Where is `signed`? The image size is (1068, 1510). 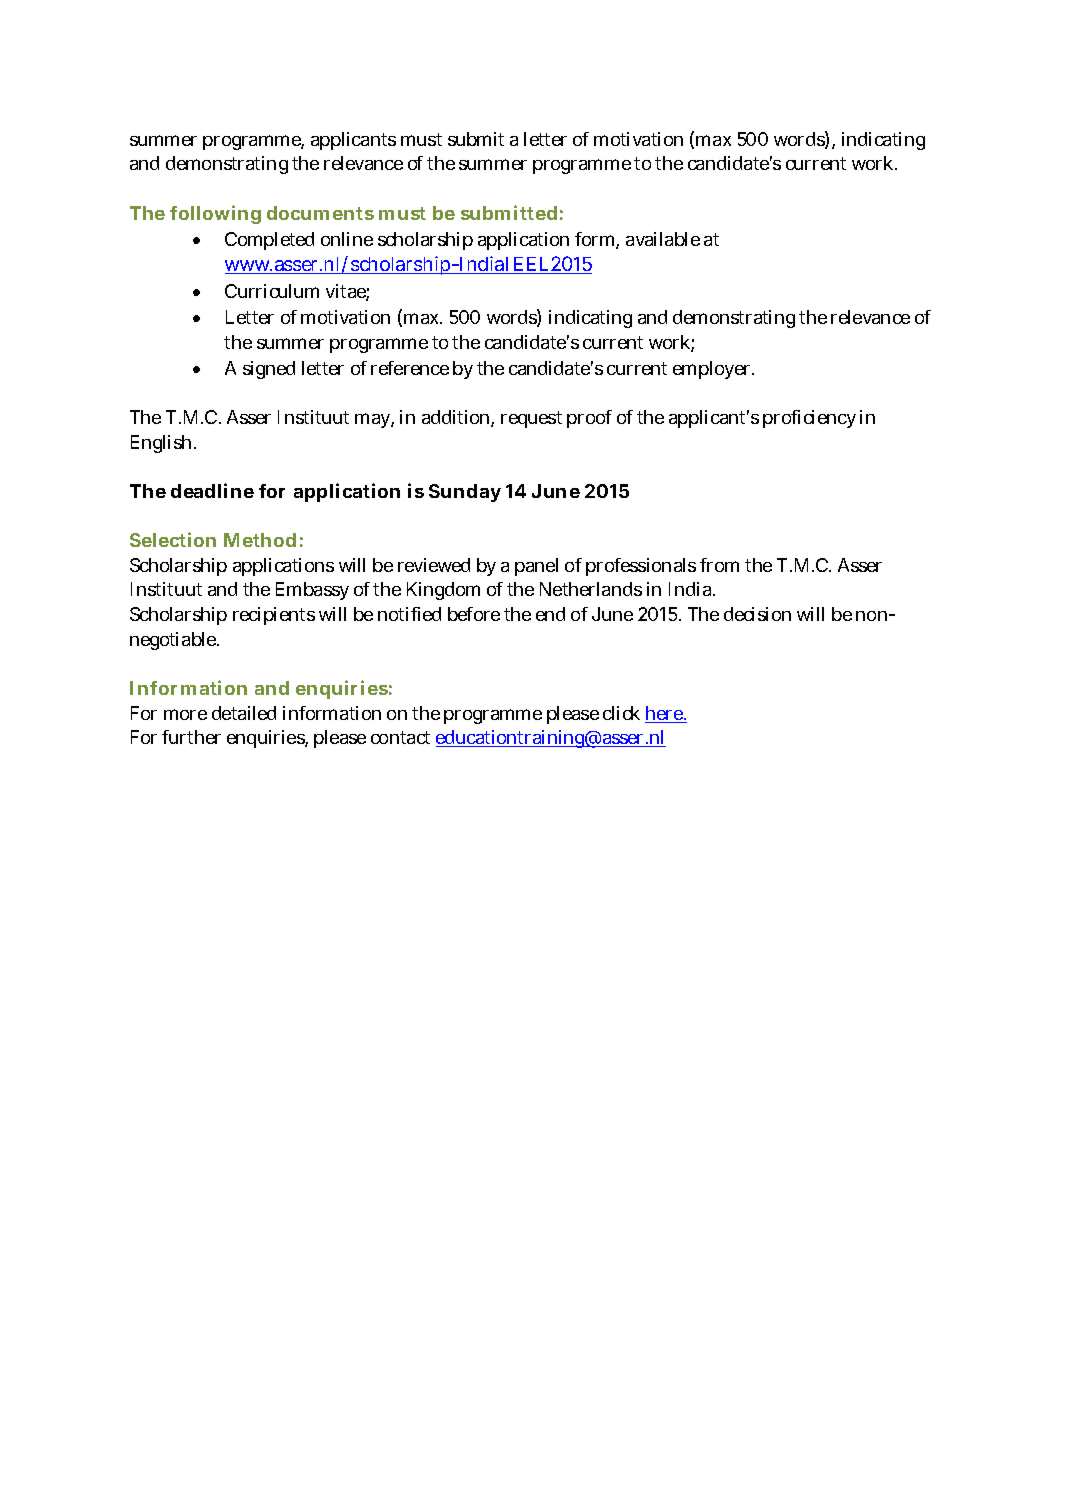 signed is located at coordinates (269, 370).
